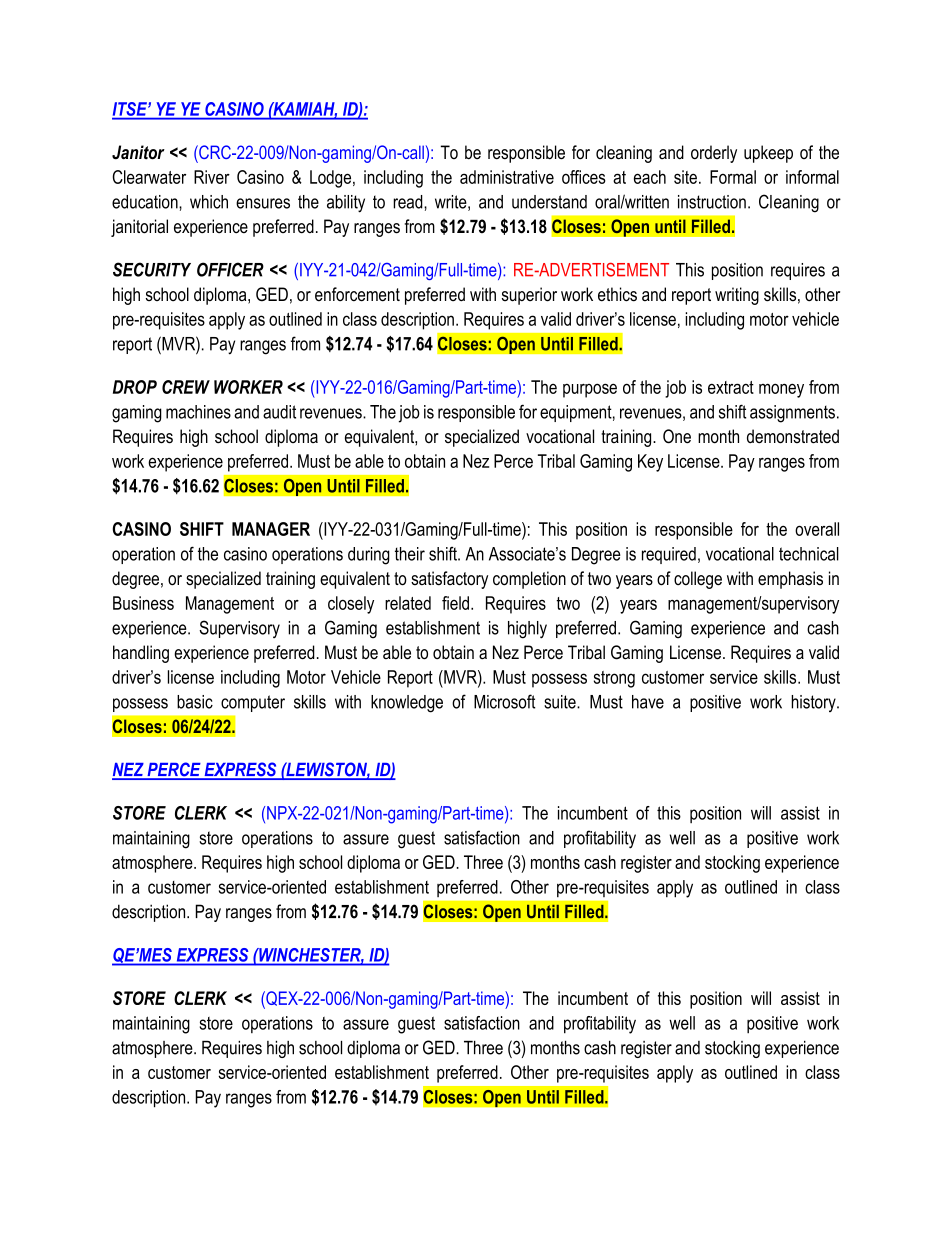 This document has width=952, height=1233. Describe the element at coordinates (817, 529) in the document. I see `overall` at that location.
